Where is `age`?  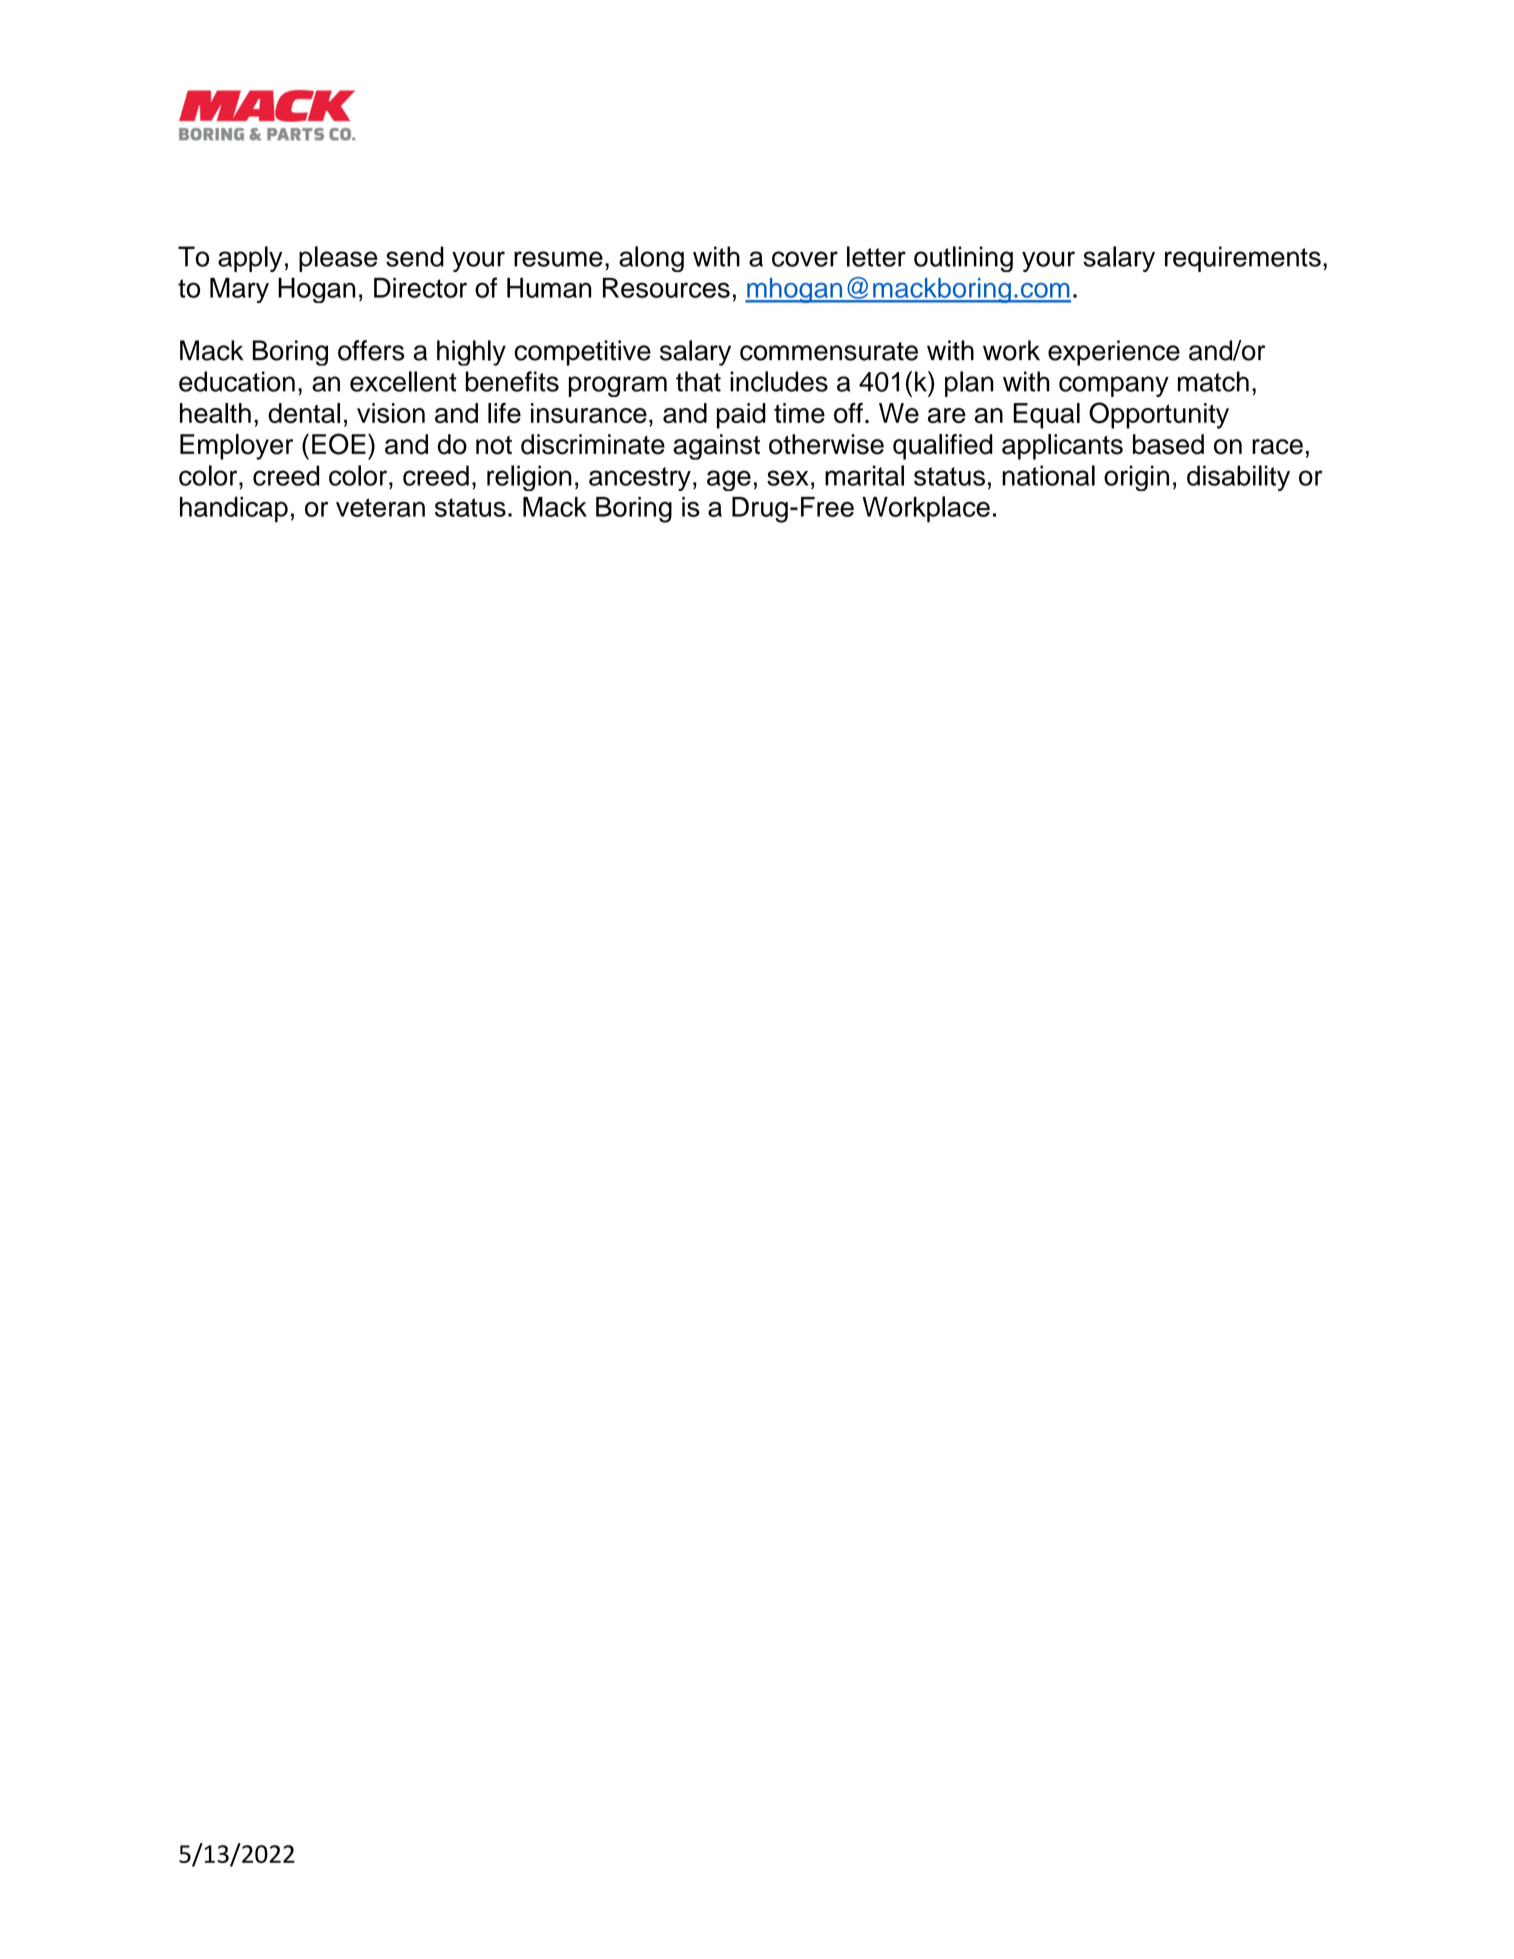 age is located at coordinates (729, 480).
